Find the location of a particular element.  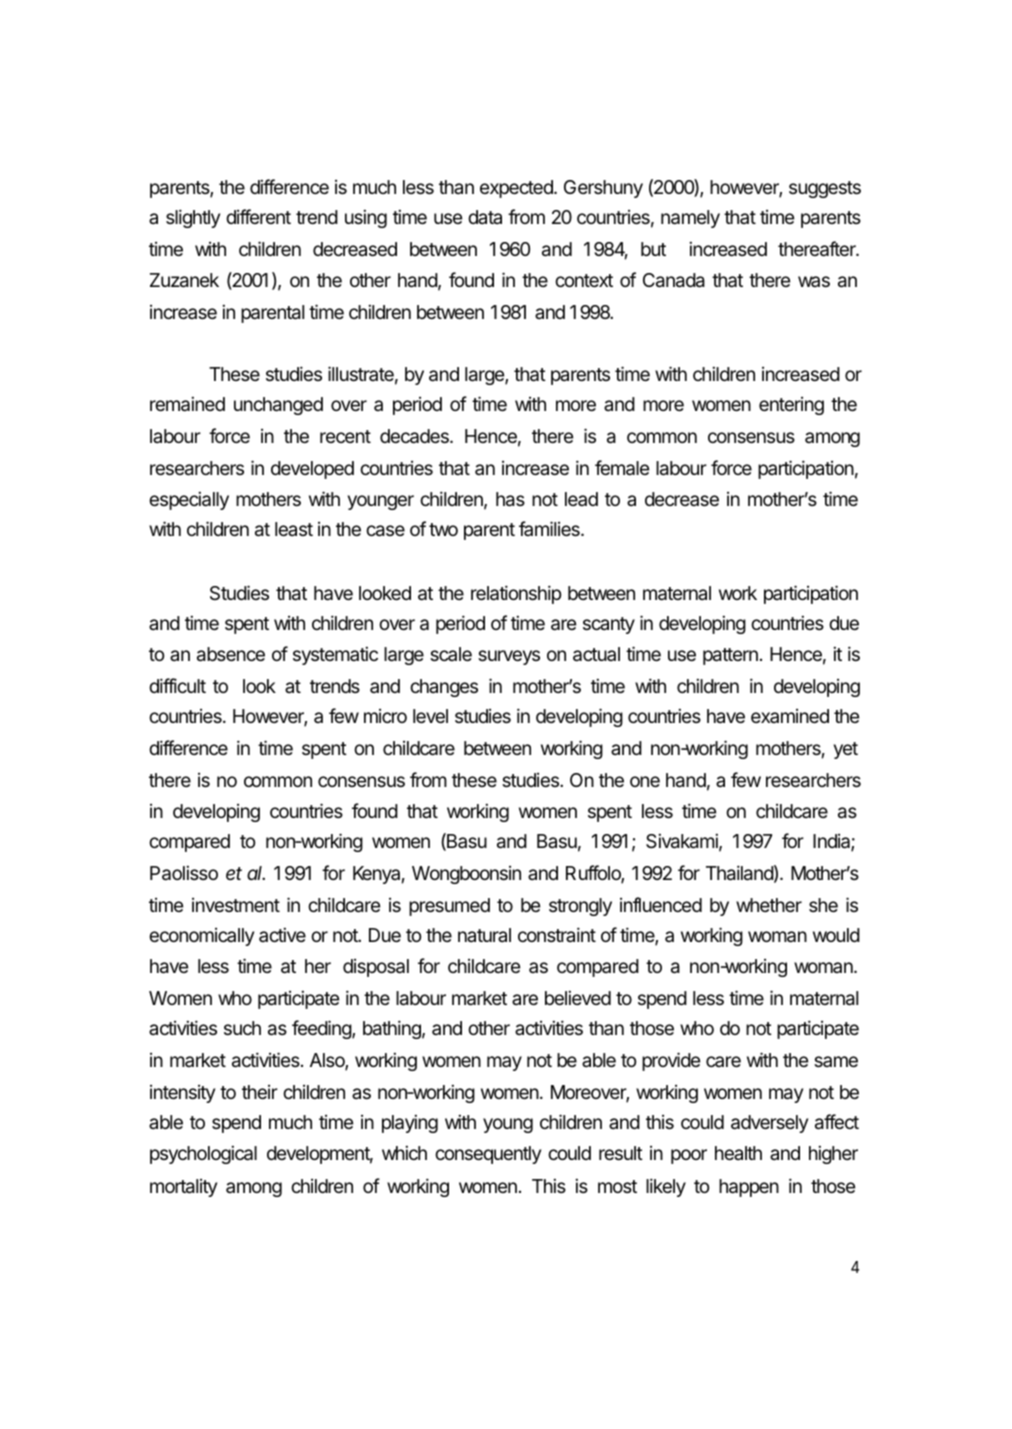

least is located at coordinates (294, 529).
